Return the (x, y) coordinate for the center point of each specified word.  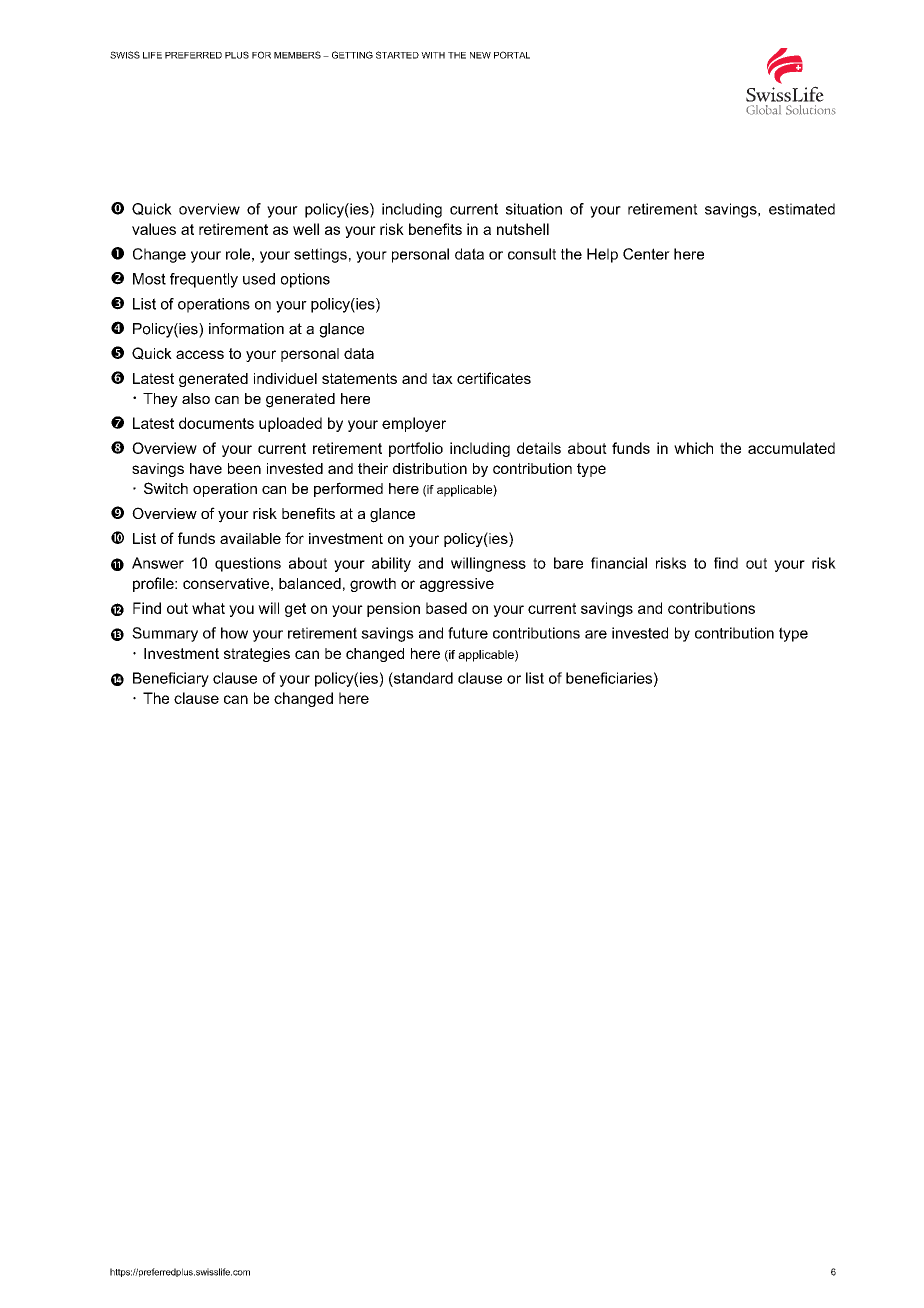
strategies (257, 655)
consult (532, 254)
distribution (430, 468)
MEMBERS (297, 55)
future (468, 633)
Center (646, 254)
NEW (480, 55)
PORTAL (512, 55)
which (693, 448)
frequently (204, 280)
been (244, 468)
